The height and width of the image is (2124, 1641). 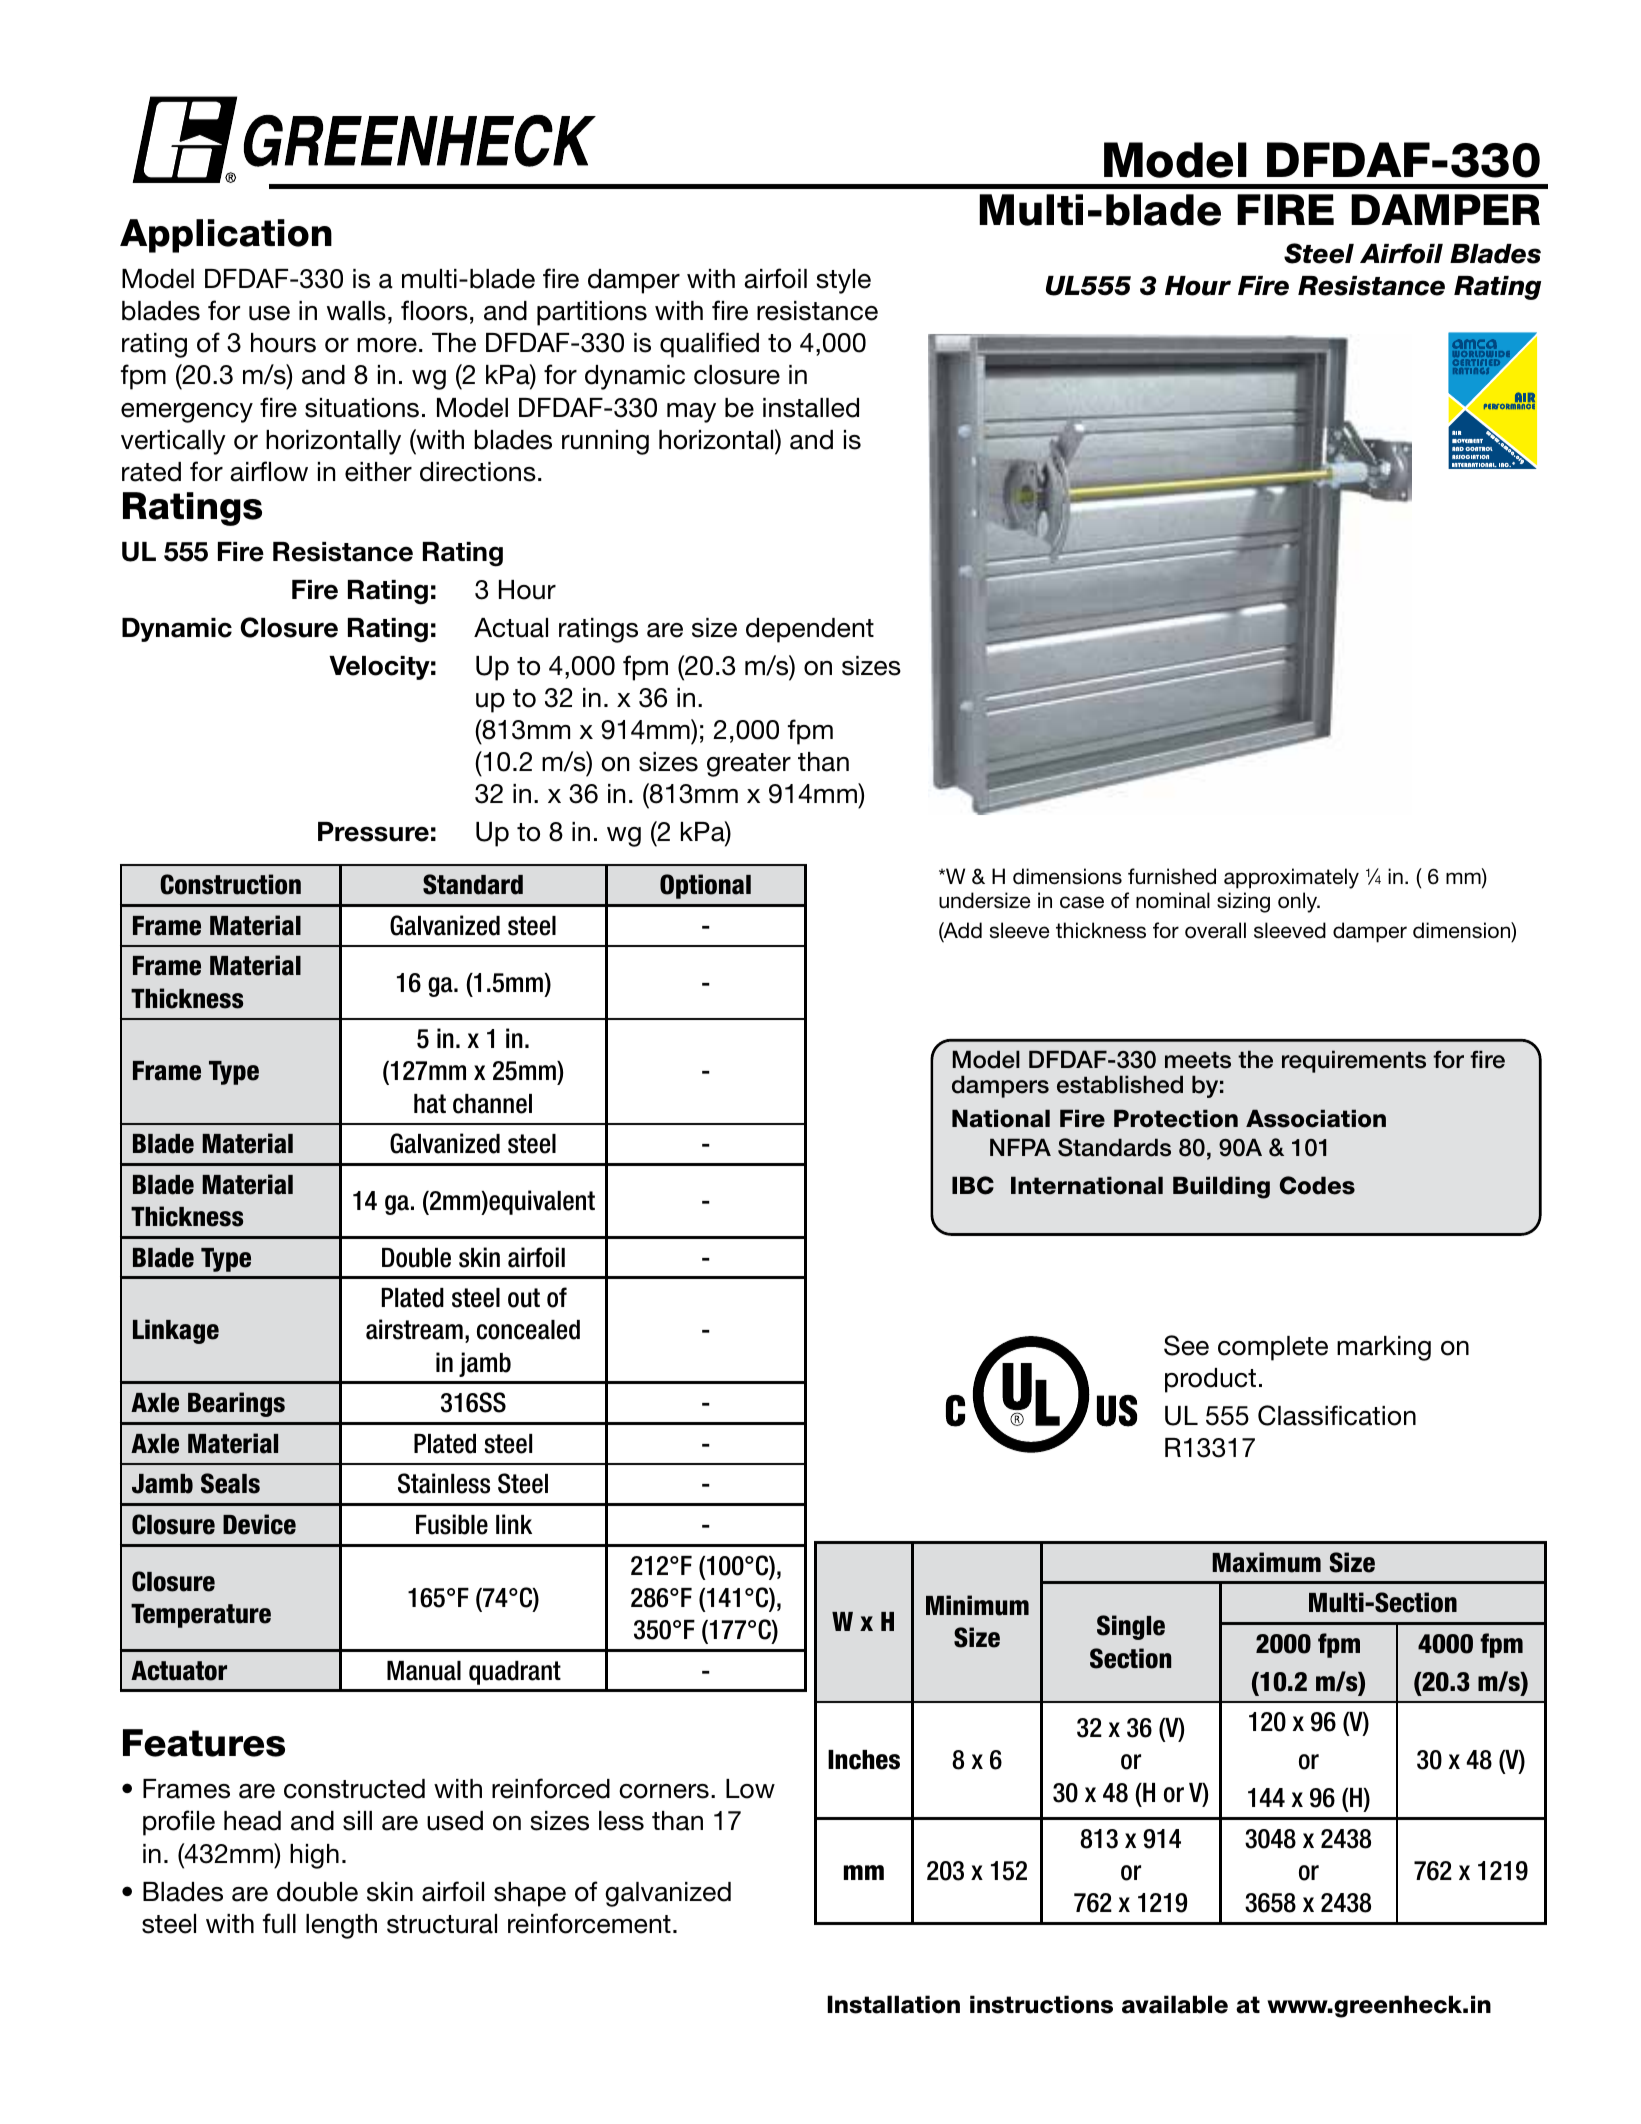 I want to click on Device, so click(x=259, y=1524).
